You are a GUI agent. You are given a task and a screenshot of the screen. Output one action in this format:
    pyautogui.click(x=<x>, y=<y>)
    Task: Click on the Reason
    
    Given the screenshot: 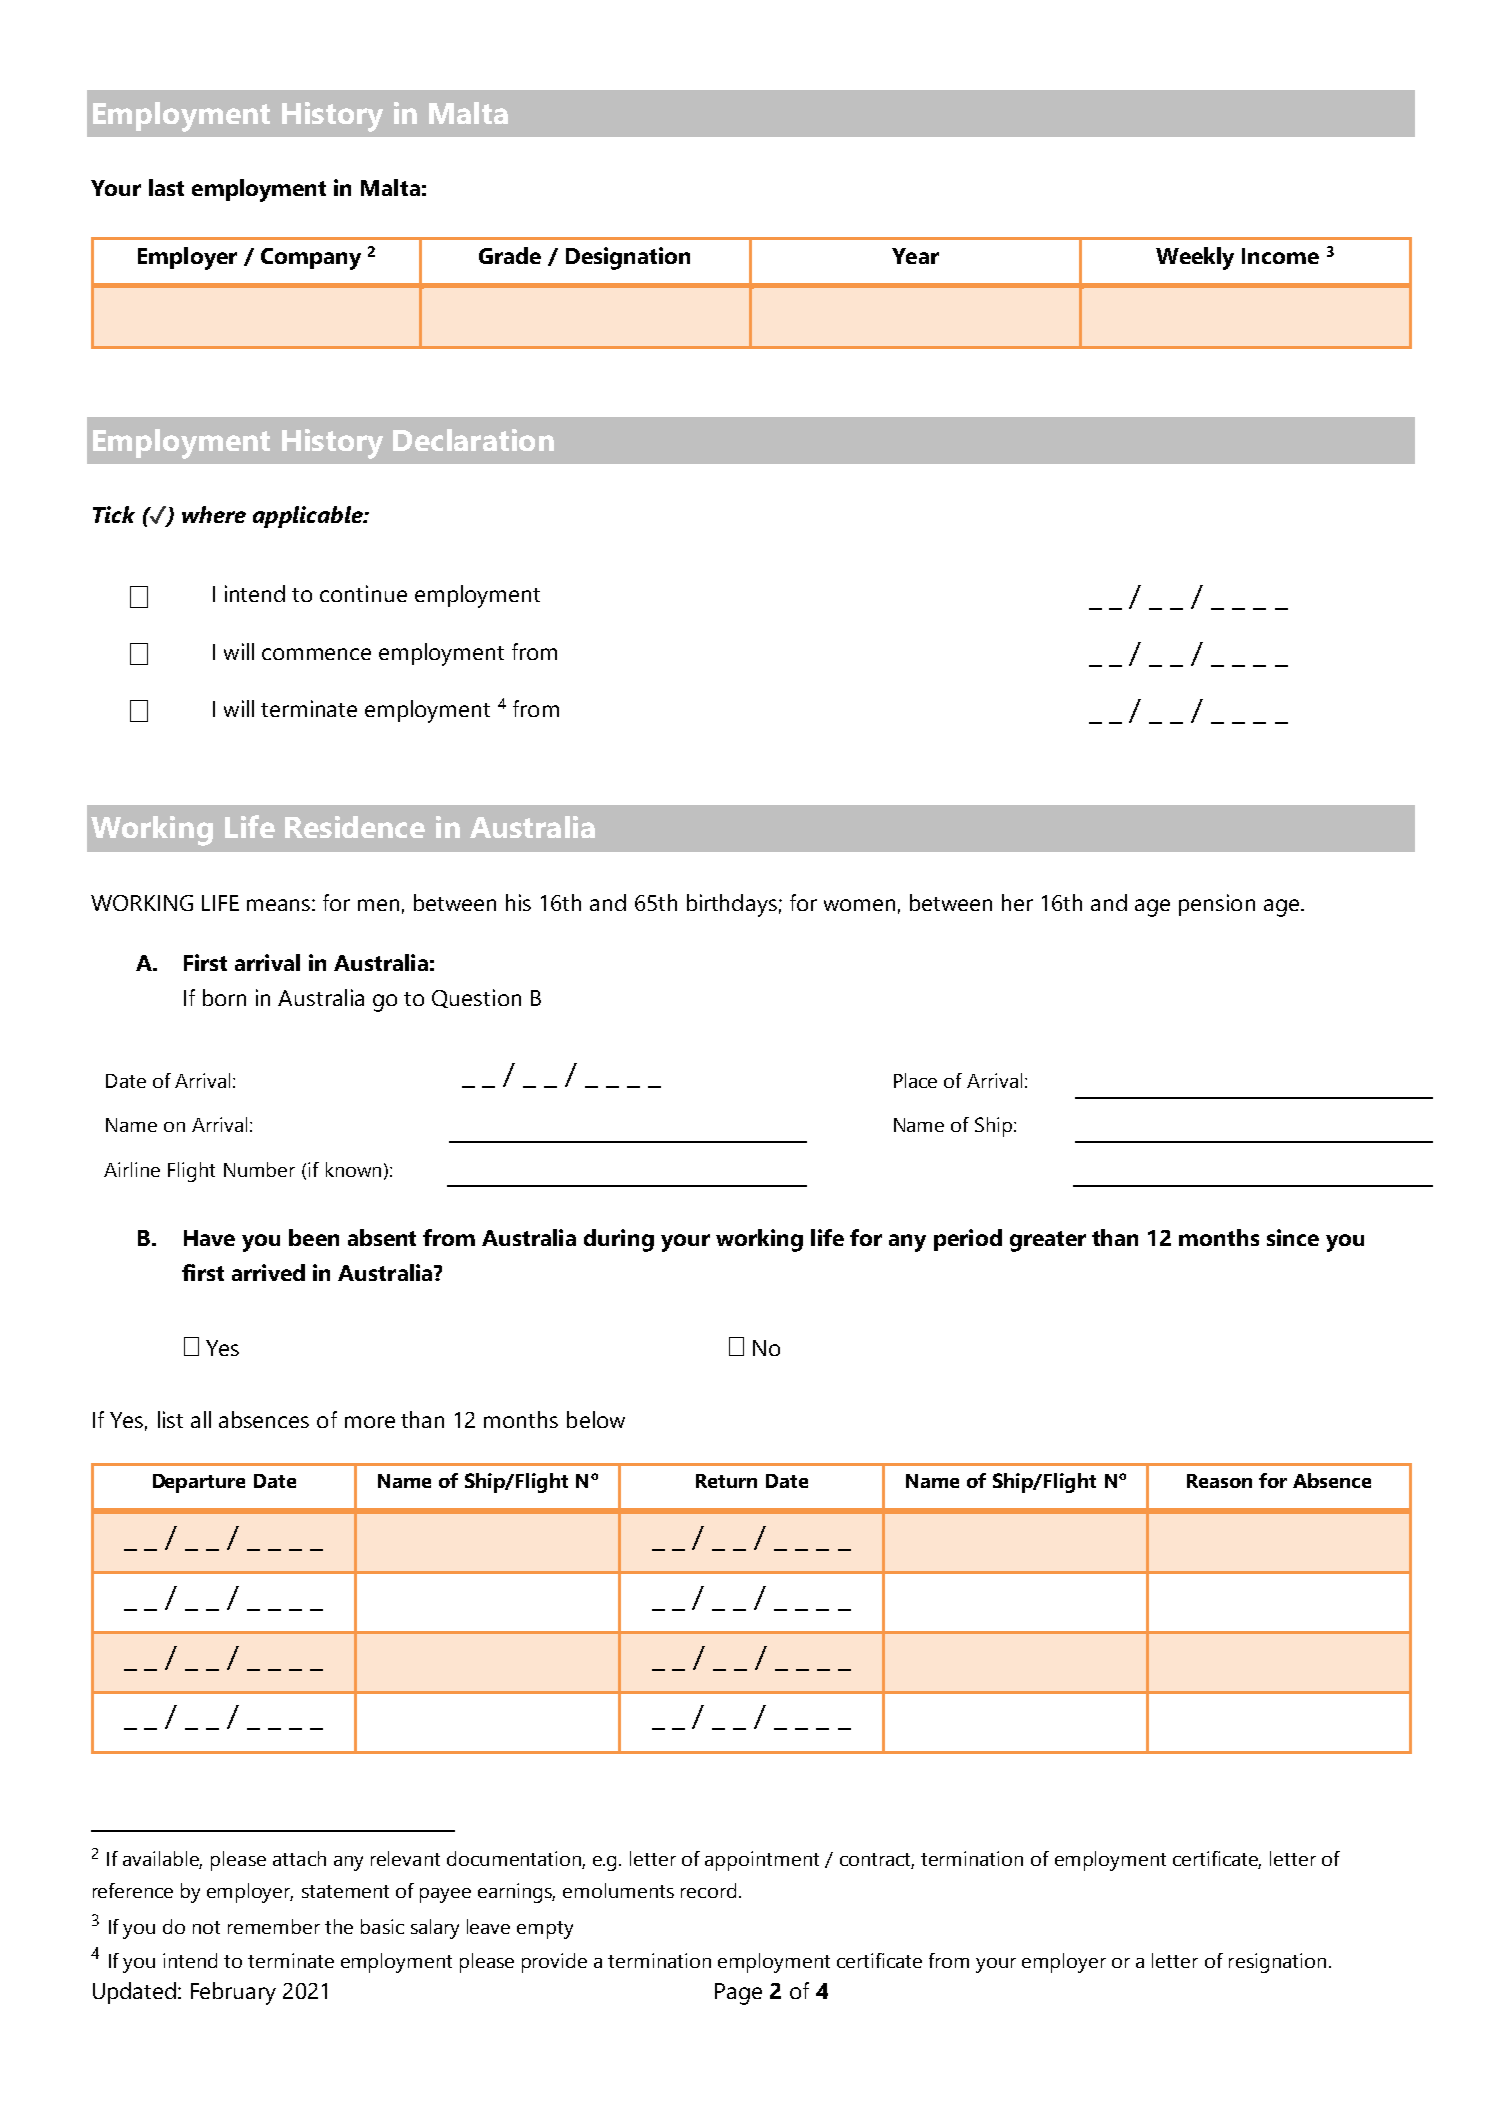 What is the action you would take?
    pyautogui.click(x=1219, y=1481)
